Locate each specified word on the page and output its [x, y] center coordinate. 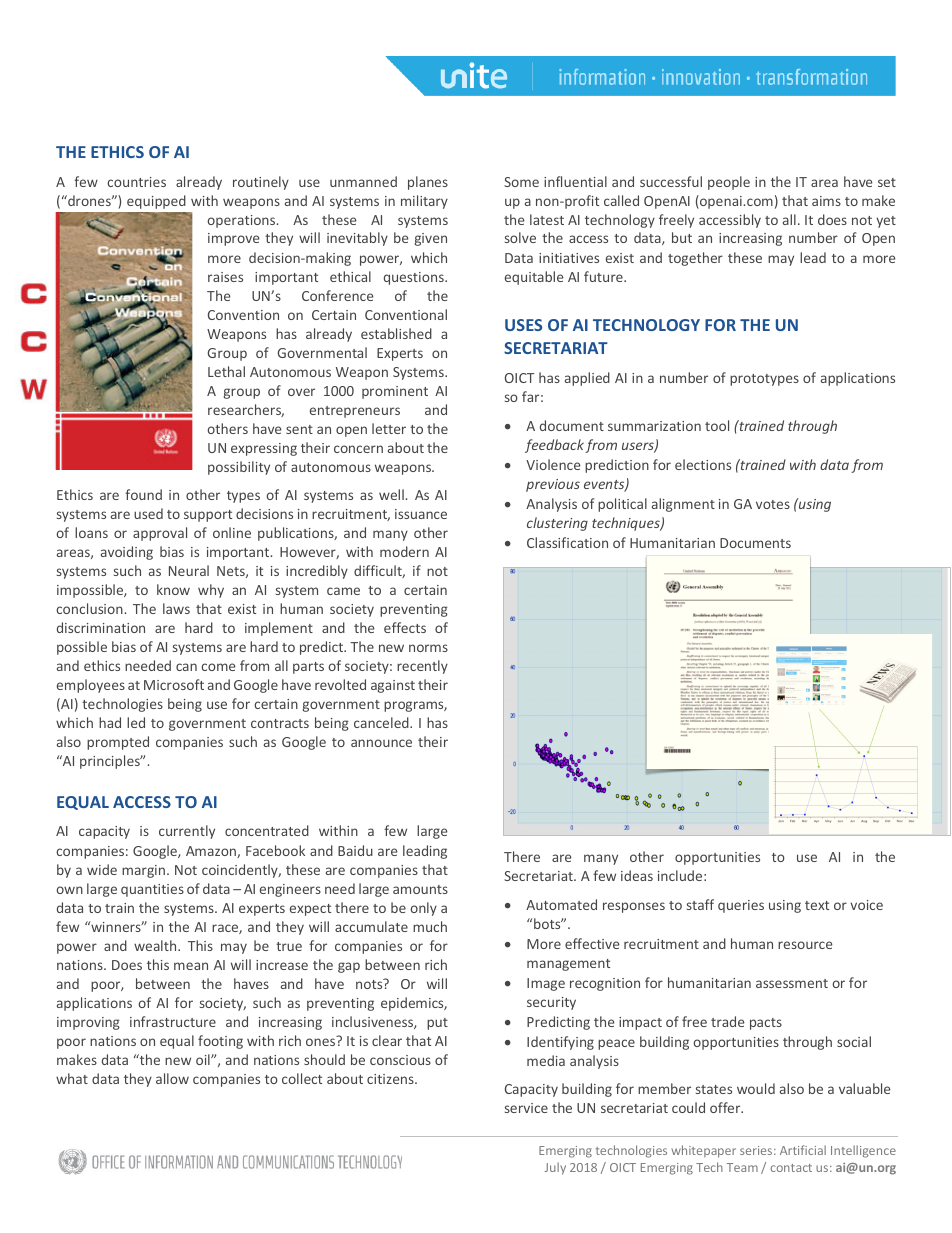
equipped [156, 202]
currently [187, 832]
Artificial [803, 1150]
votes [773, 504]
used [148, 513]
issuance [421, 514]
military [424, 202]
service [526, 1108]
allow [172, 1078]
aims [826, 201]
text [817, 905]
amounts [420, 889]
